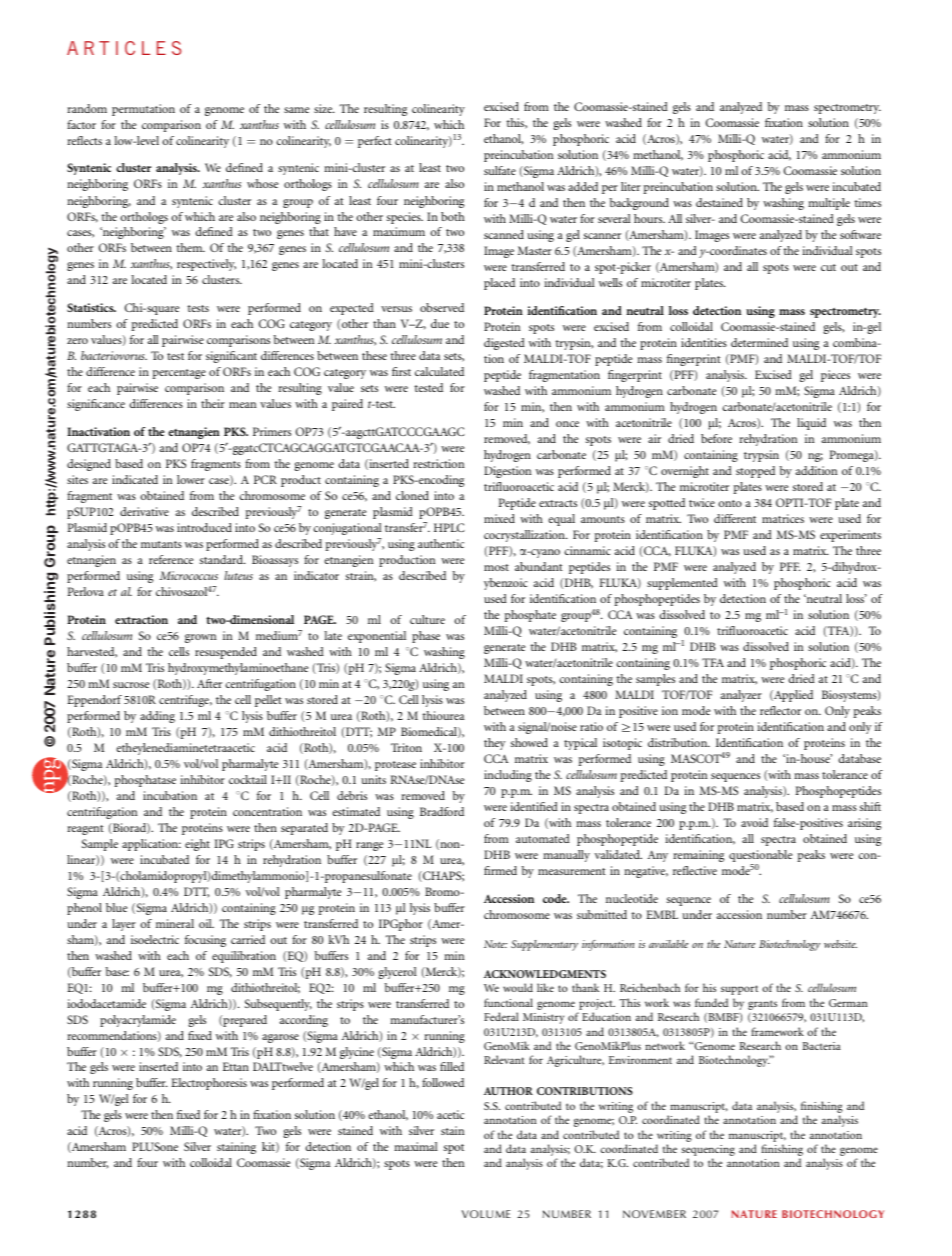  What do you see at coordinates (209, 1084) in the image?
I see `Electrophoresis` at bounding box center [209, 1084].
